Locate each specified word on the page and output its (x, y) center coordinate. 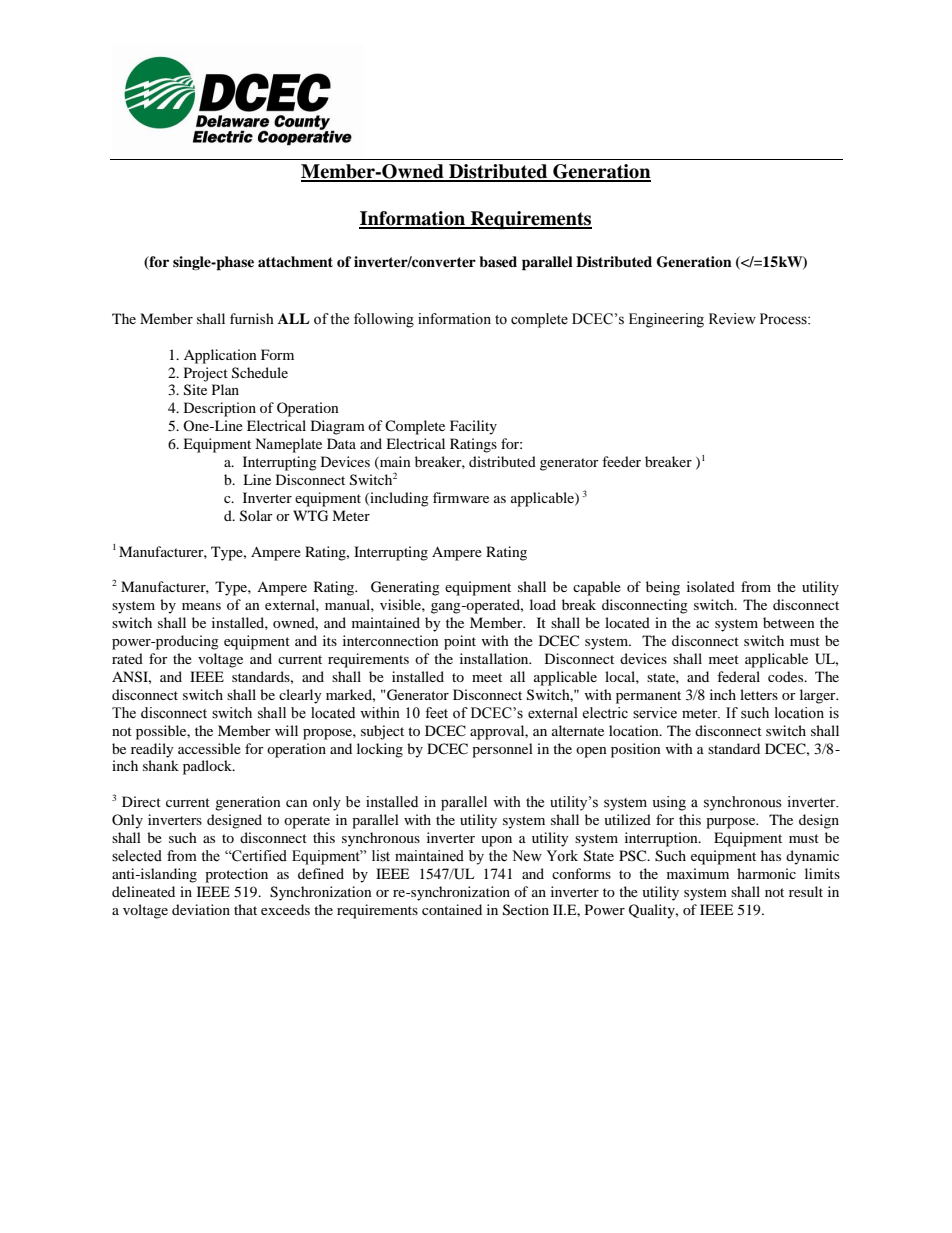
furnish (252, 318)
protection (236, 875)
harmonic (766, 873)
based (498, 261)
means (201, 606)
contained (452, 909)
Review (732, 319)
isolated (711, 586)
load (543, 604)
